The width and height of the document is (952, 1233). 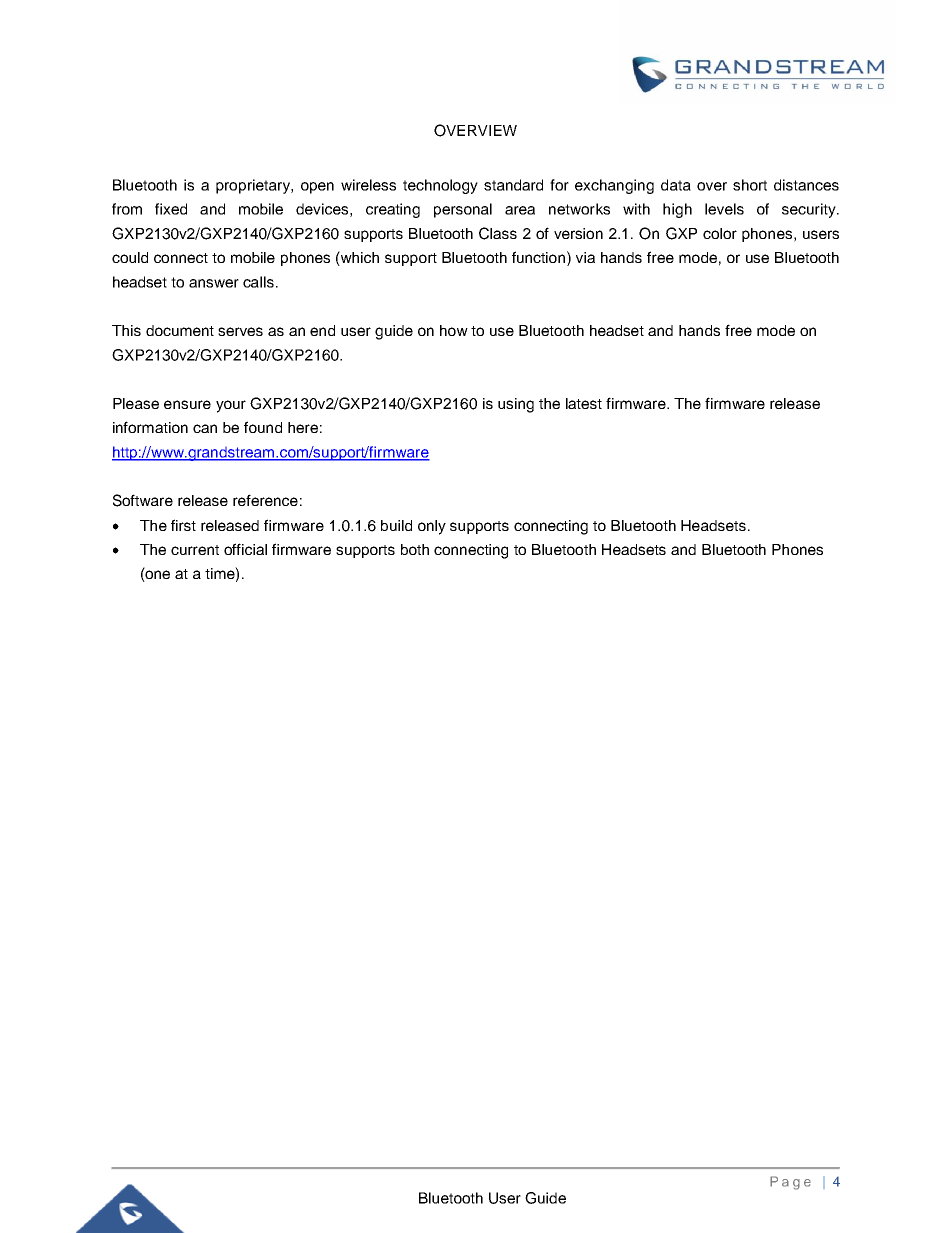 What do you see at coordinates (454, 330) in the document?
I see `how` at bounding box center [454, 330].
